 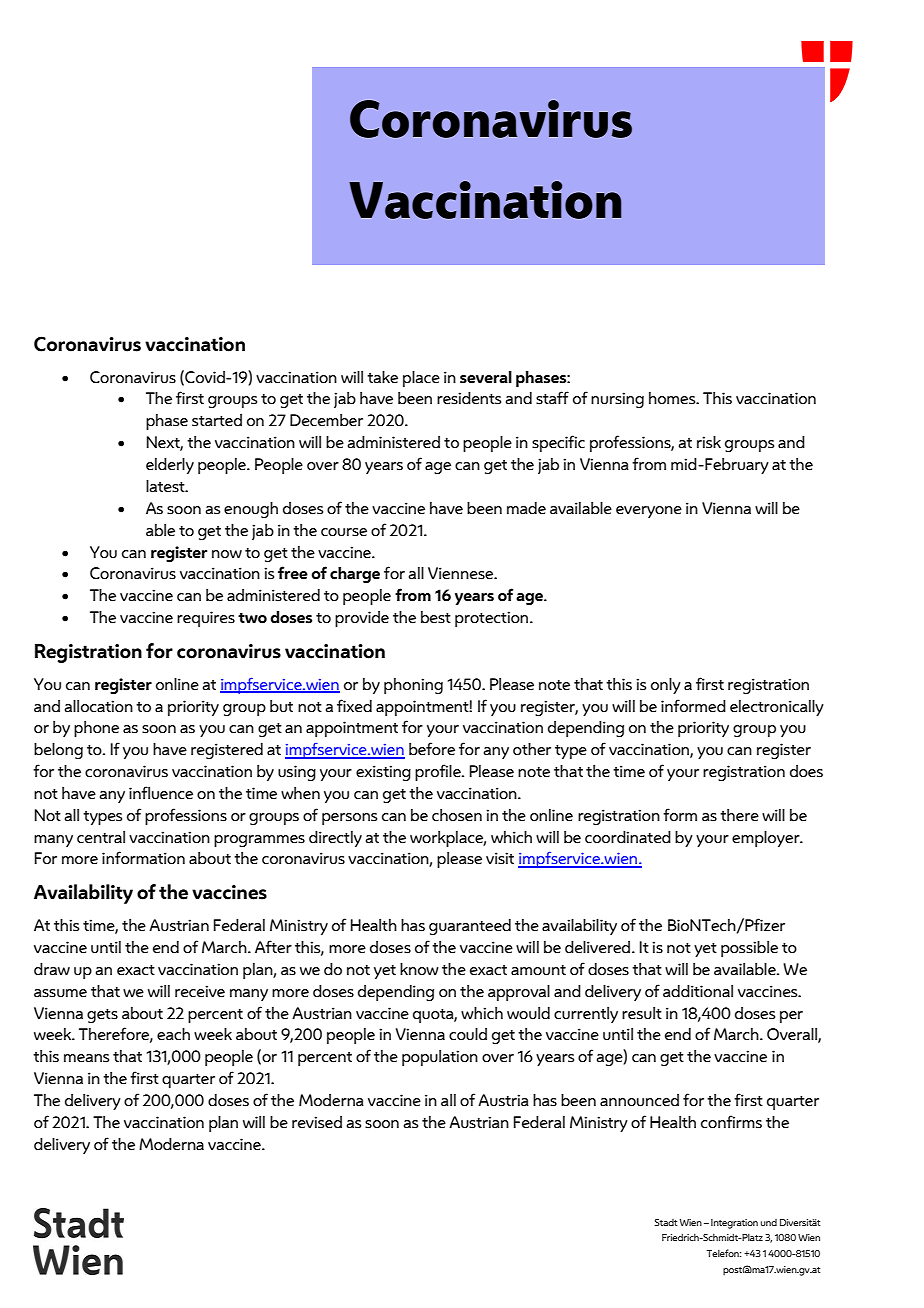 I want to click on influence, so click(x=161, y=793).
